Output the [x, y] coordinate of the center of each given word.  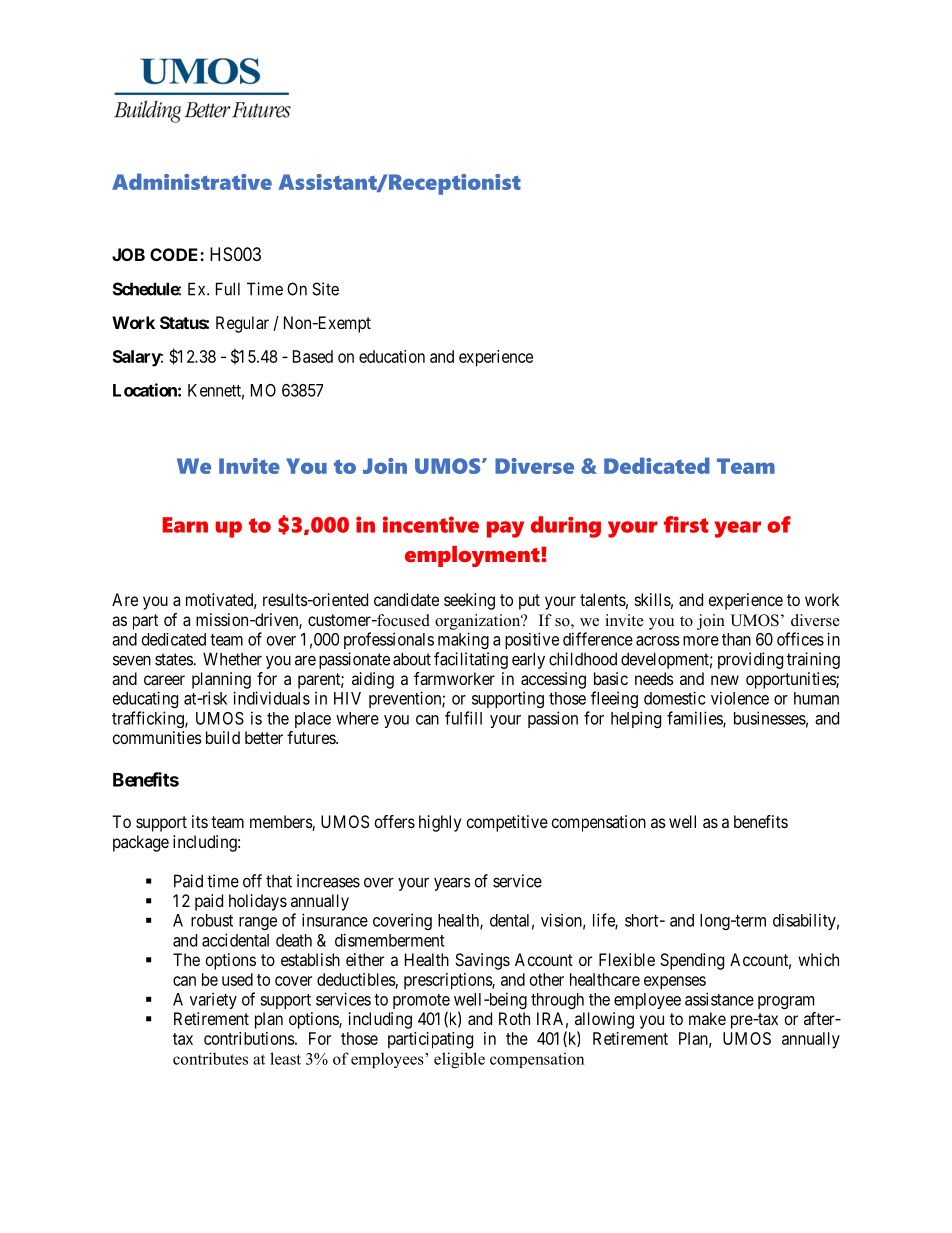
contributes [210, 1058]
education [392, 356]
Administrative [192, 181]
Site [325, 289]
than [736, 639]
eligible [459, 1060]
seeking [469, 601]
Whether [232, 659]
